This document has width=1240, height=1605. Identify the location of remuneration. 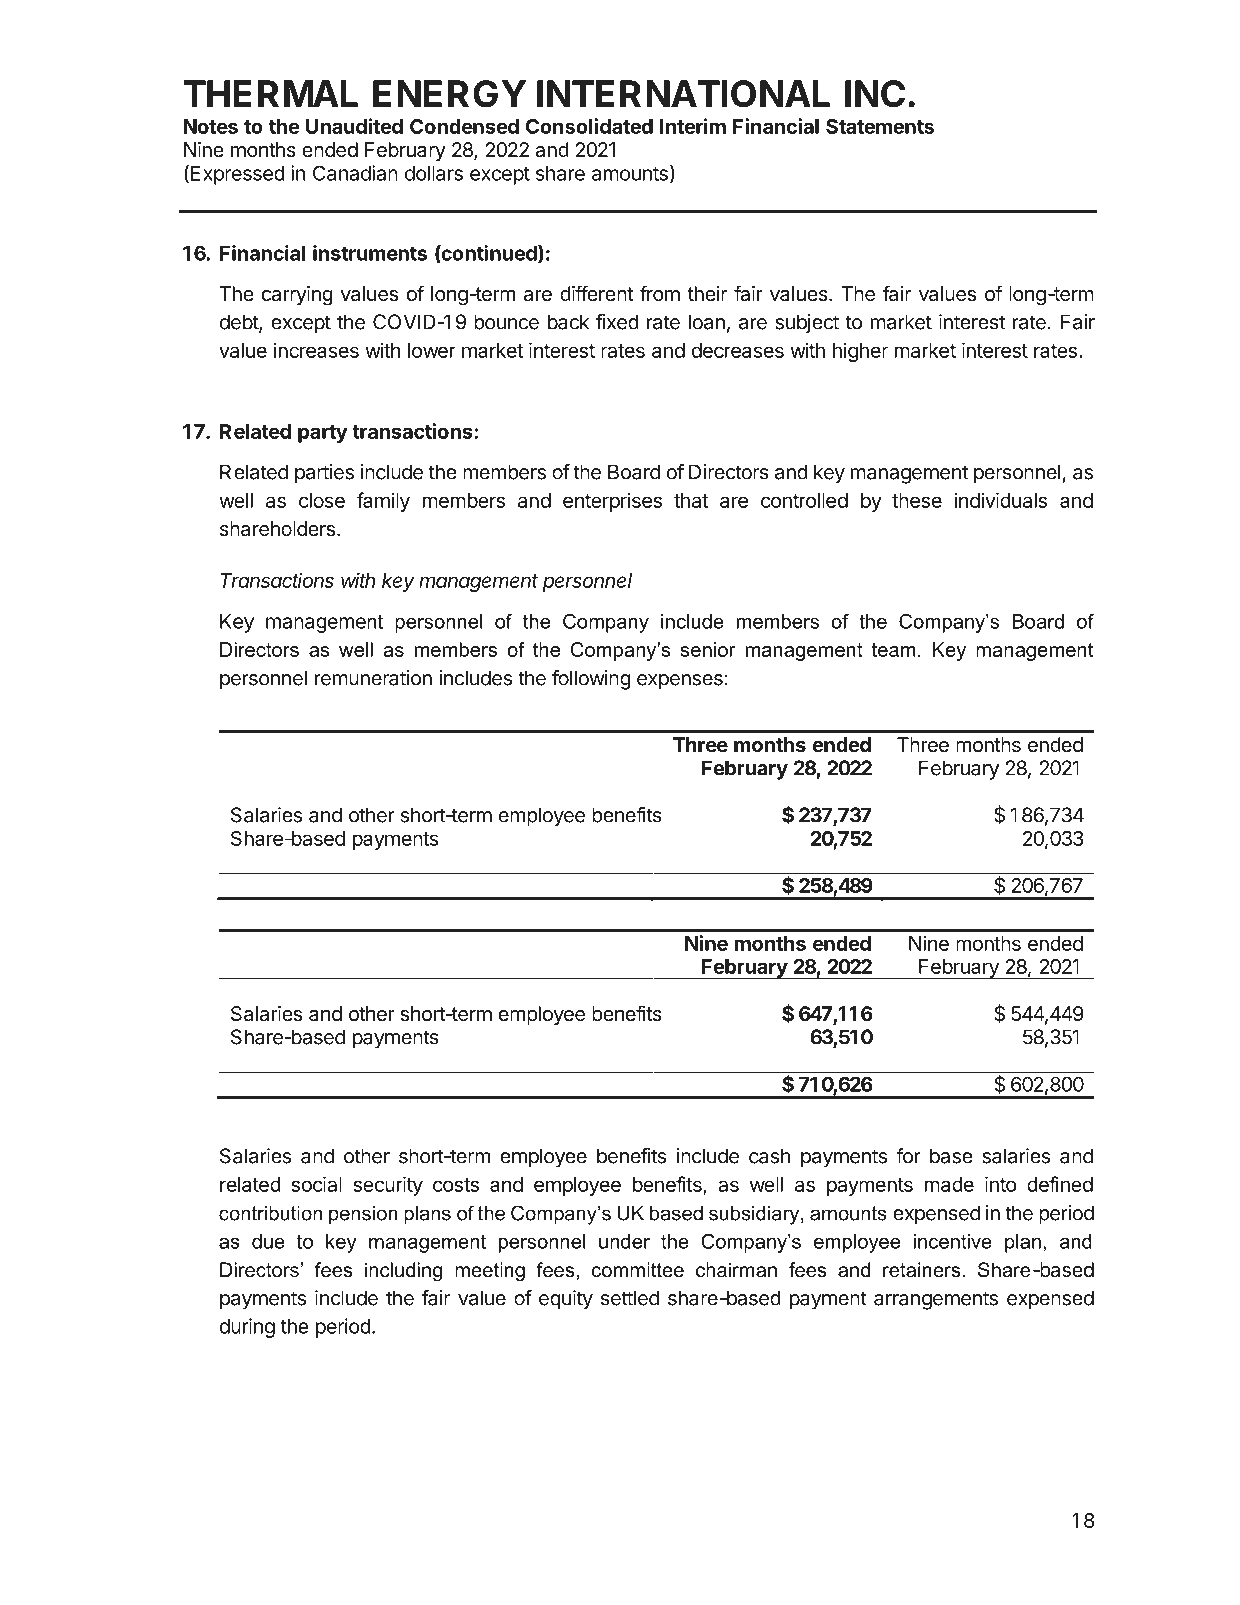
(373, 678).
